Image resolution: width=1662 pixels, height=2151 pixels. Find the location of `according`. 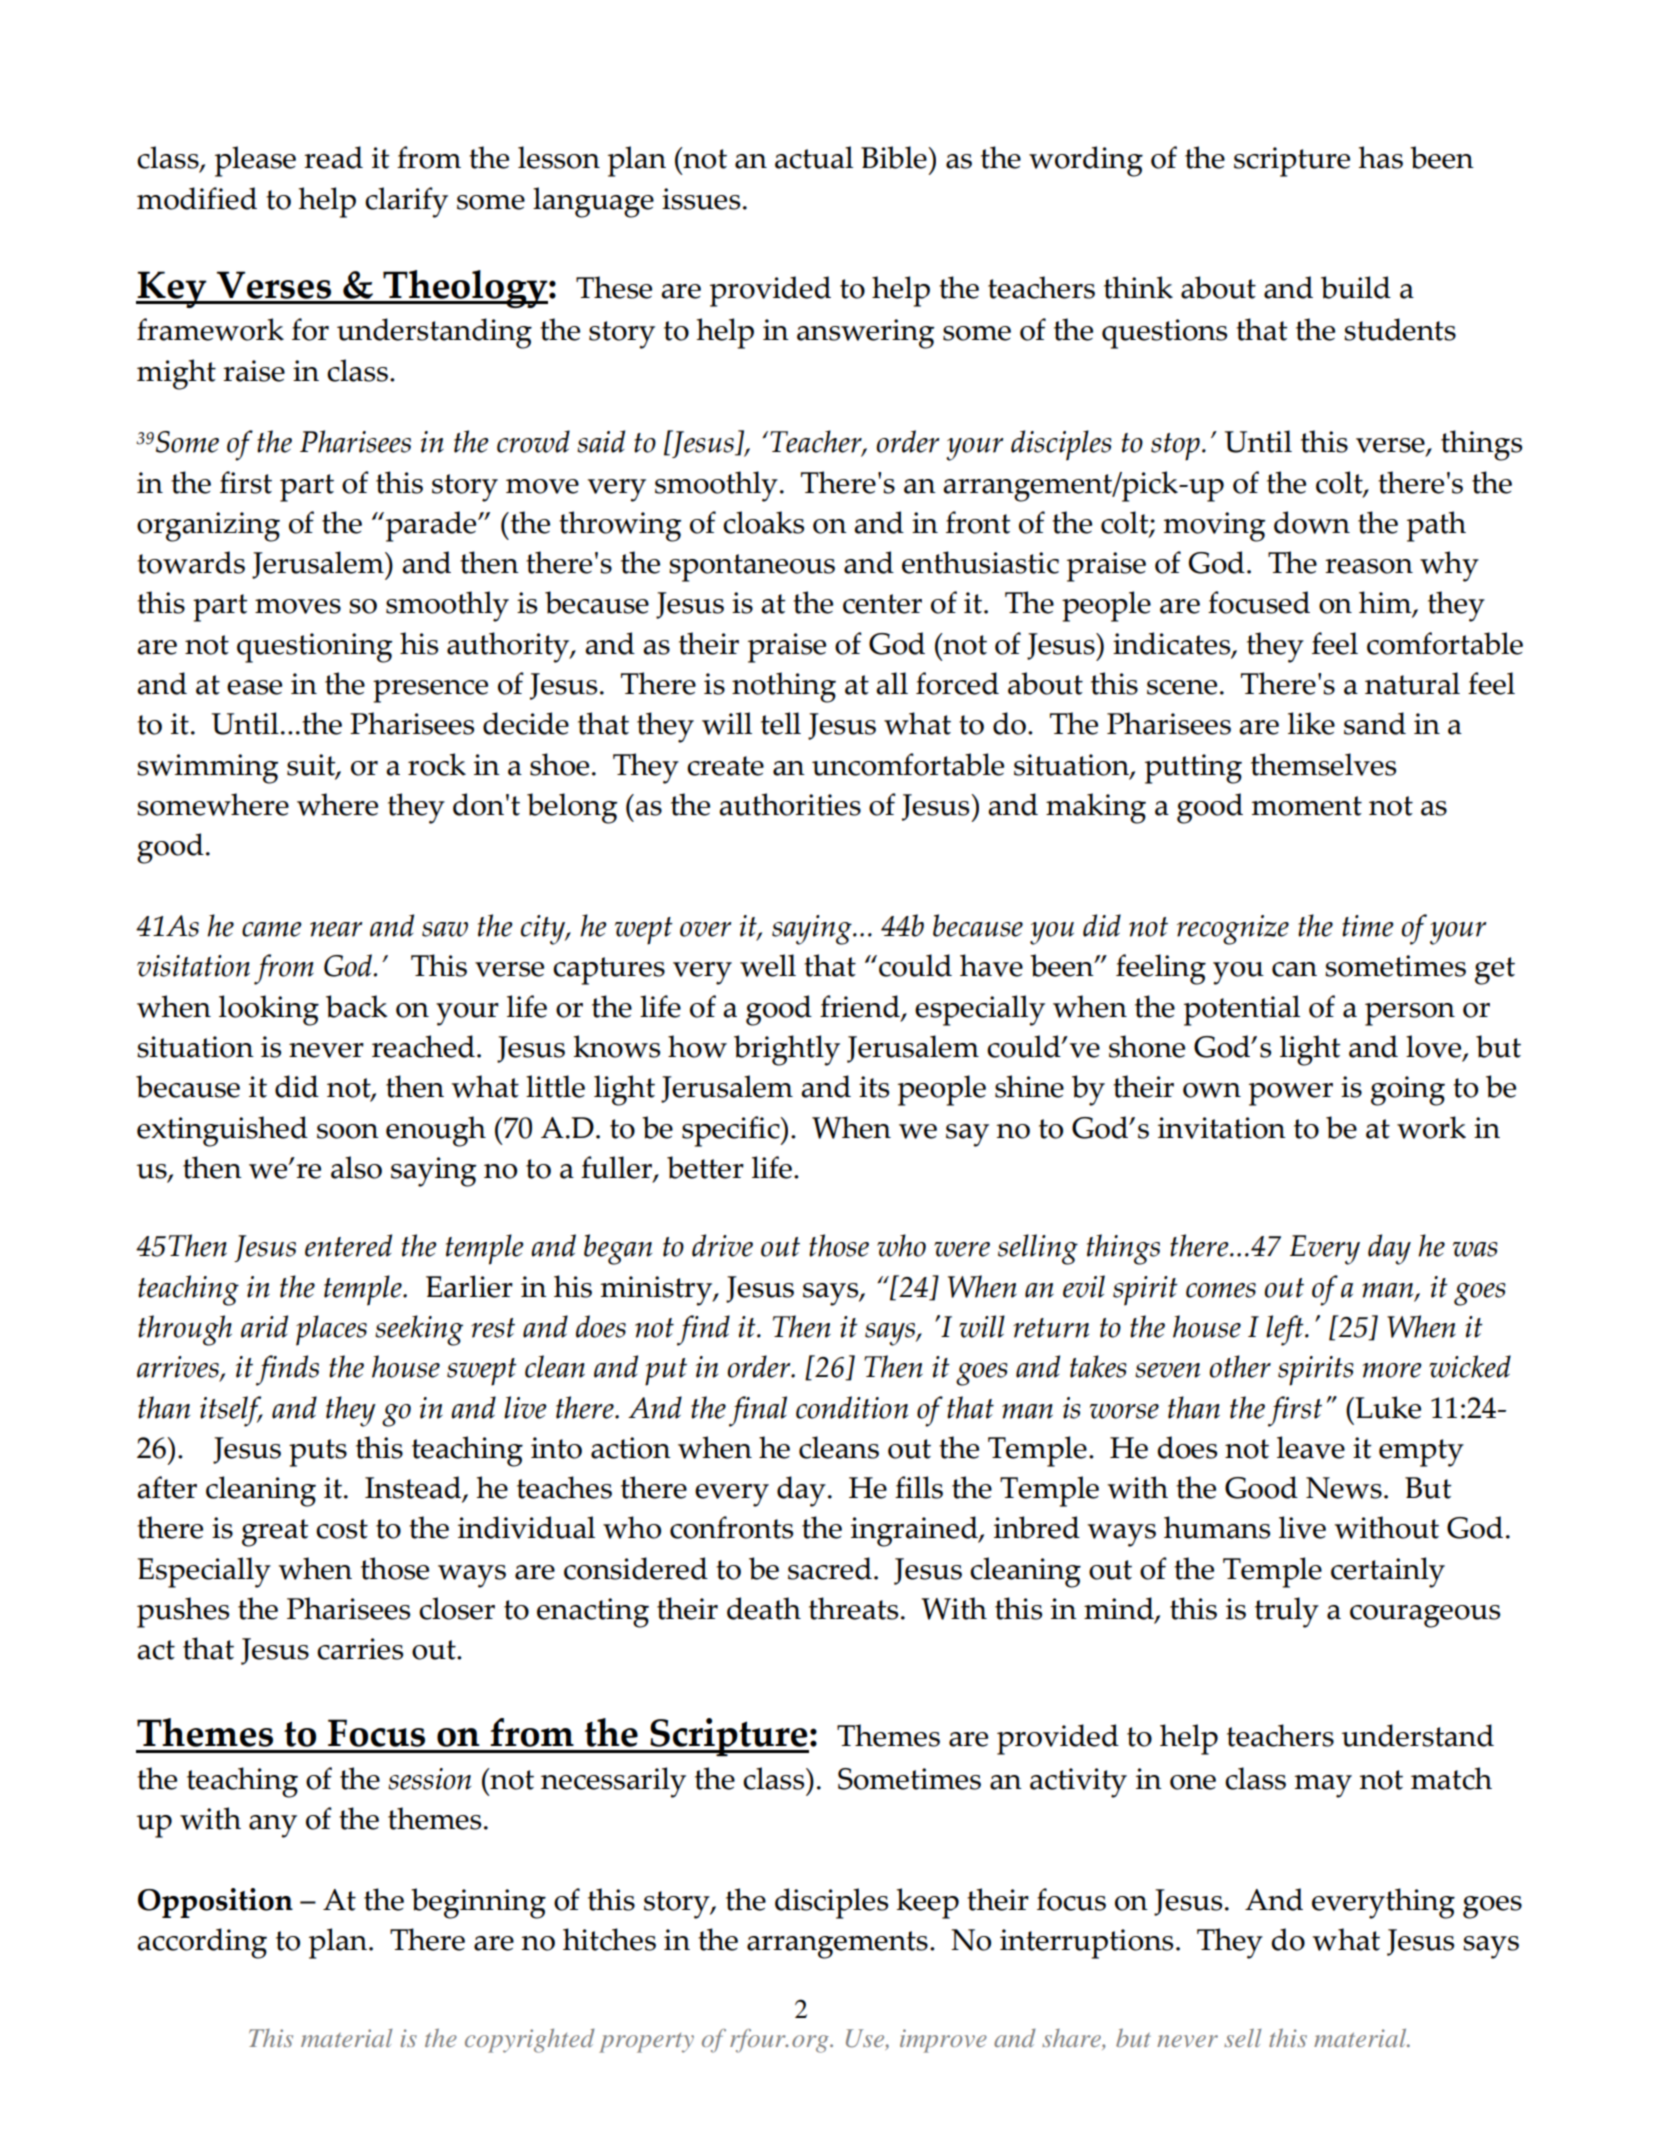

according is located at coordinates (202, 1943).
